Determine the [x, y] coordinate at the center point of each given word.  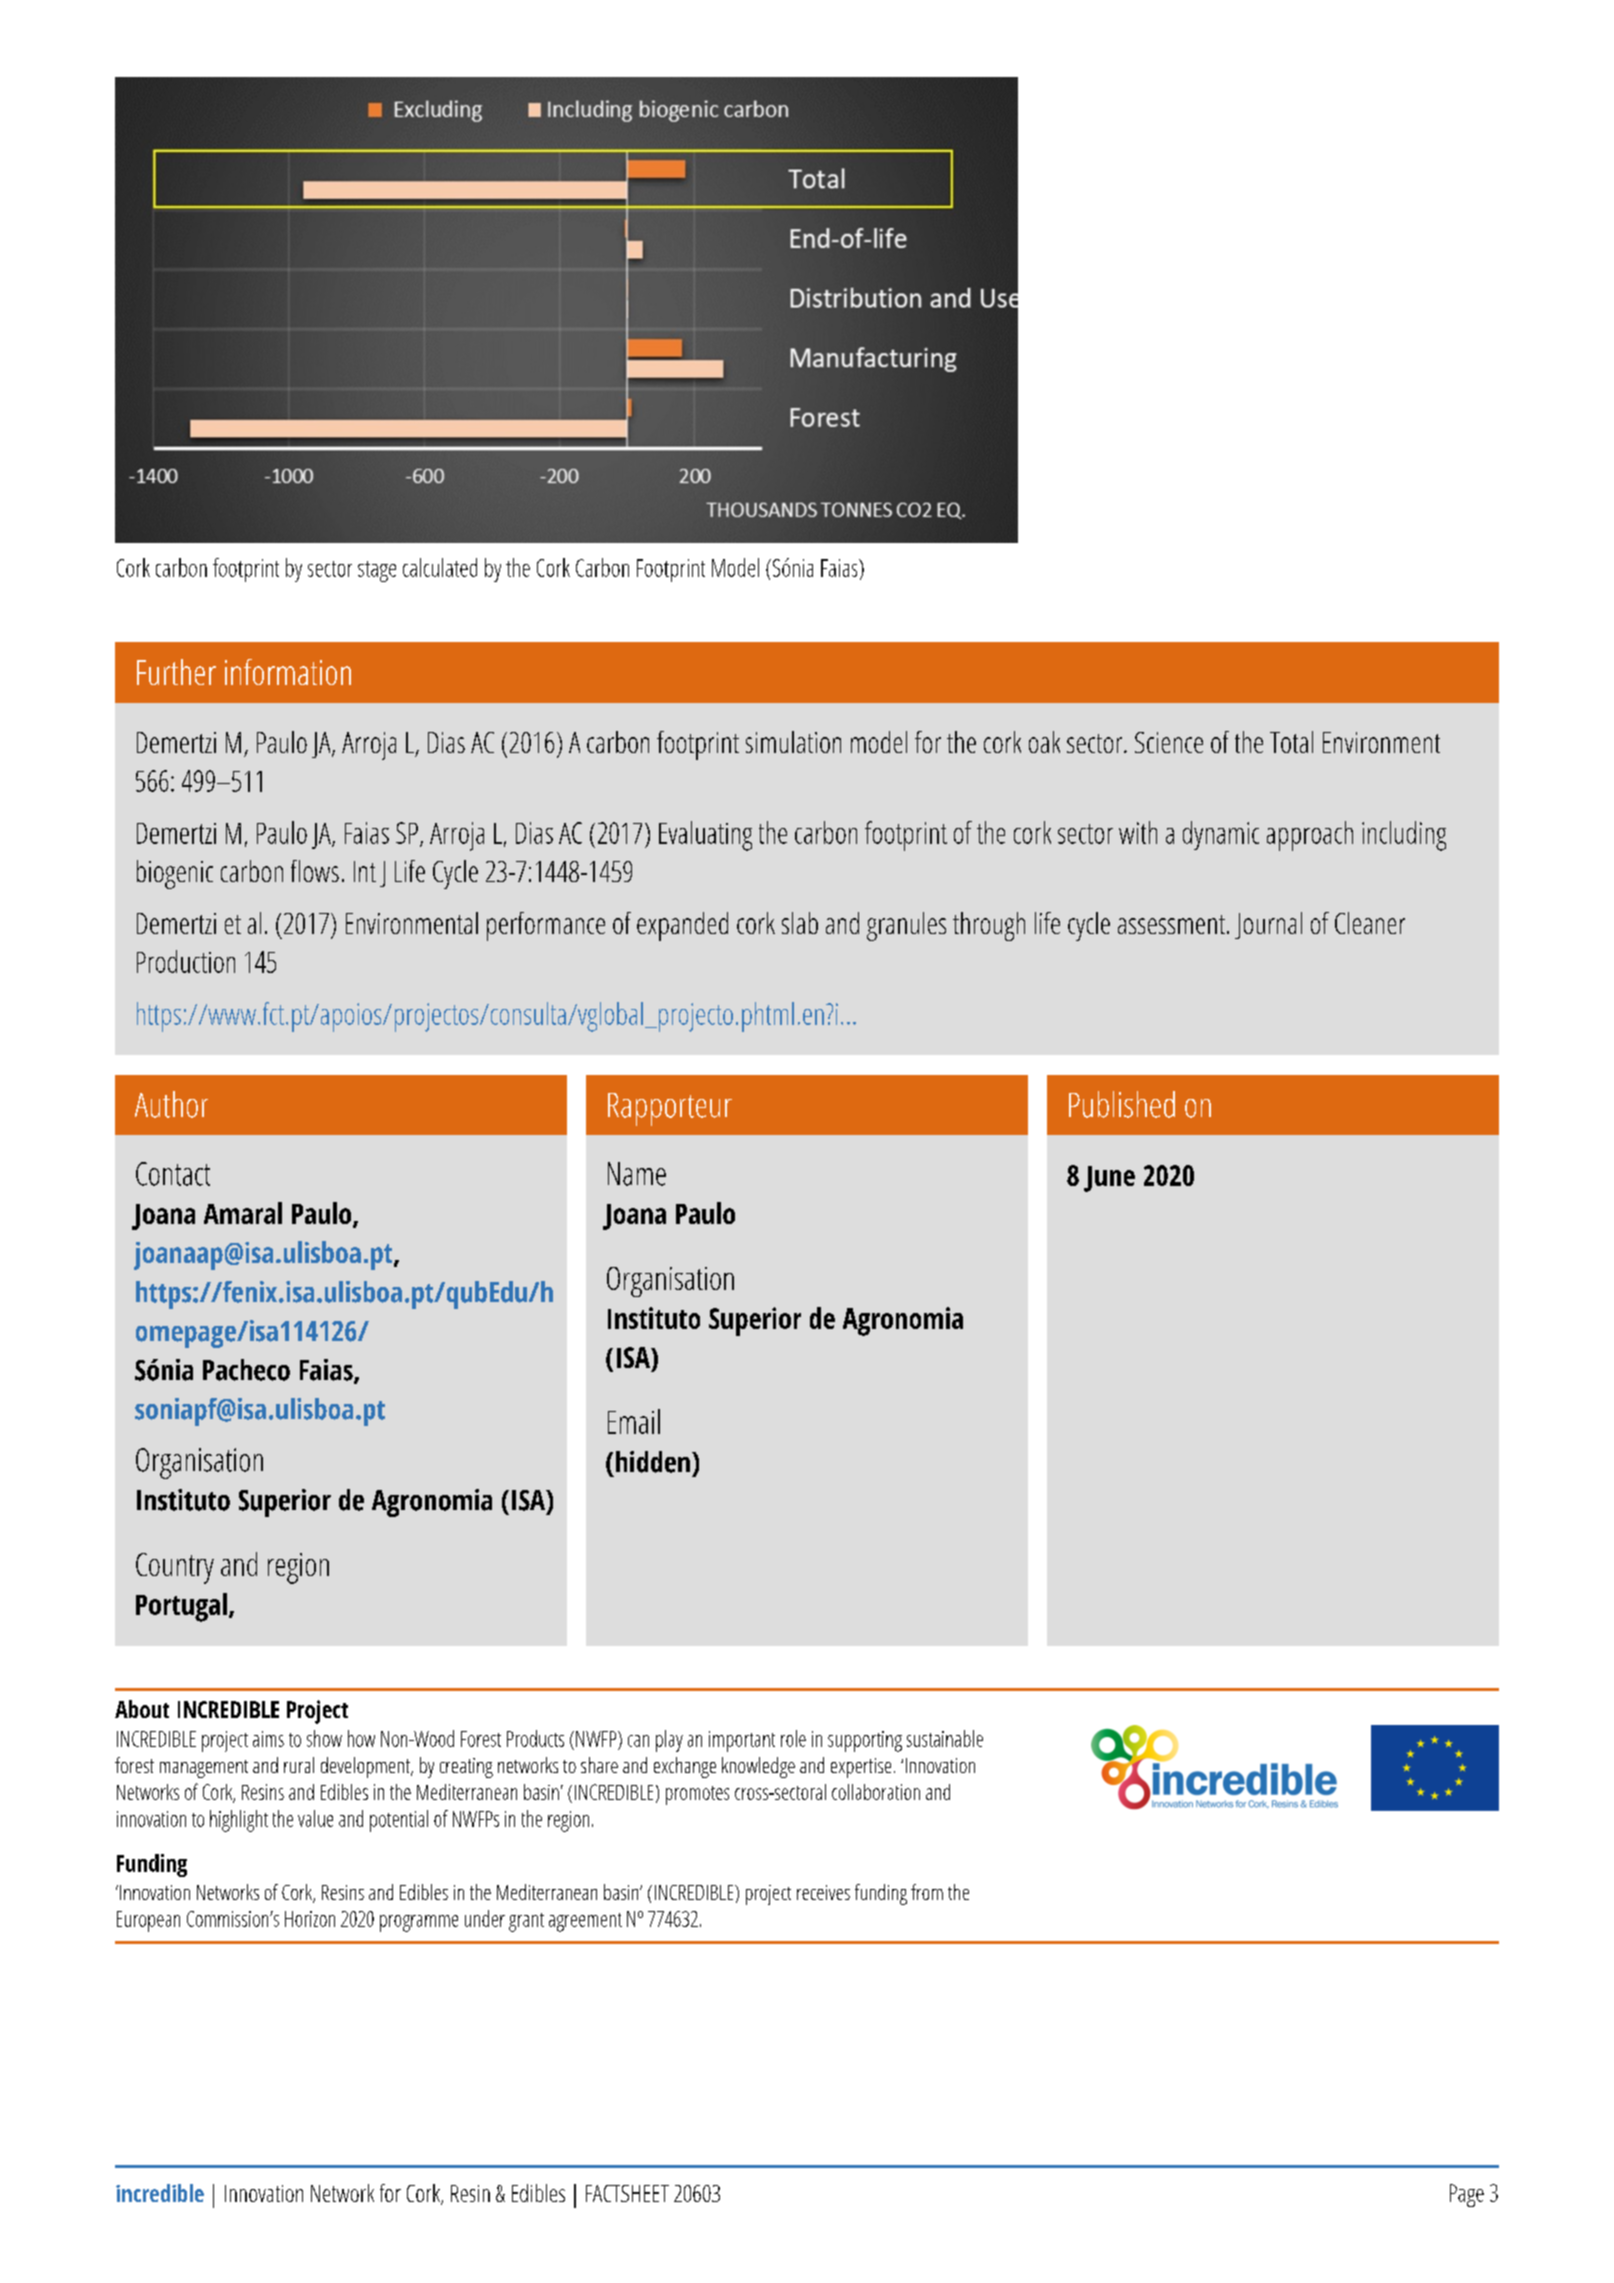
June [1109, 1179]
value [315, 1818]
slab [800, 923]
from [927, 1892]
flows [315, 871]
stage [377, 571]
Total [1291, 742]
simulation [793, 742]
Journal [1268, 925]
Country [175, 1568]
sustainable [945, 1738]
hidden [653, 1462]
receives [823, 1892]
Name [637, 1174]
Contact [173, 1174]
